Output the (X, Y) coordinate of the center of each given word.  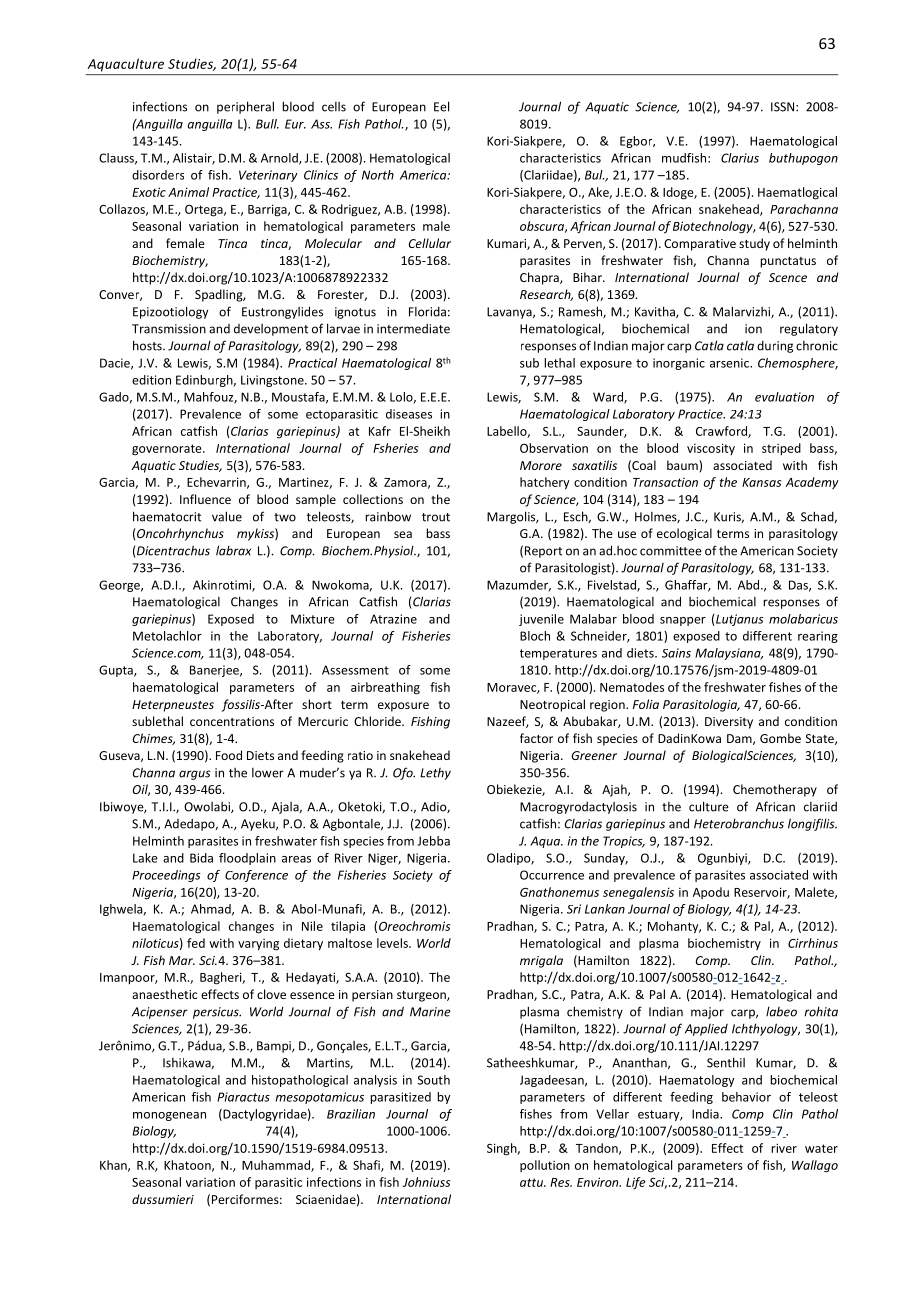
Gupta (117, 671)
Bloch (535, 636)
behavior (746, 1097)
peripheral (245, 107)
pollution (545, 1166)
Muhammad (277, 1166)
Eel (441, 106)
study (754, 244)
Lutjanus (739, 620)
